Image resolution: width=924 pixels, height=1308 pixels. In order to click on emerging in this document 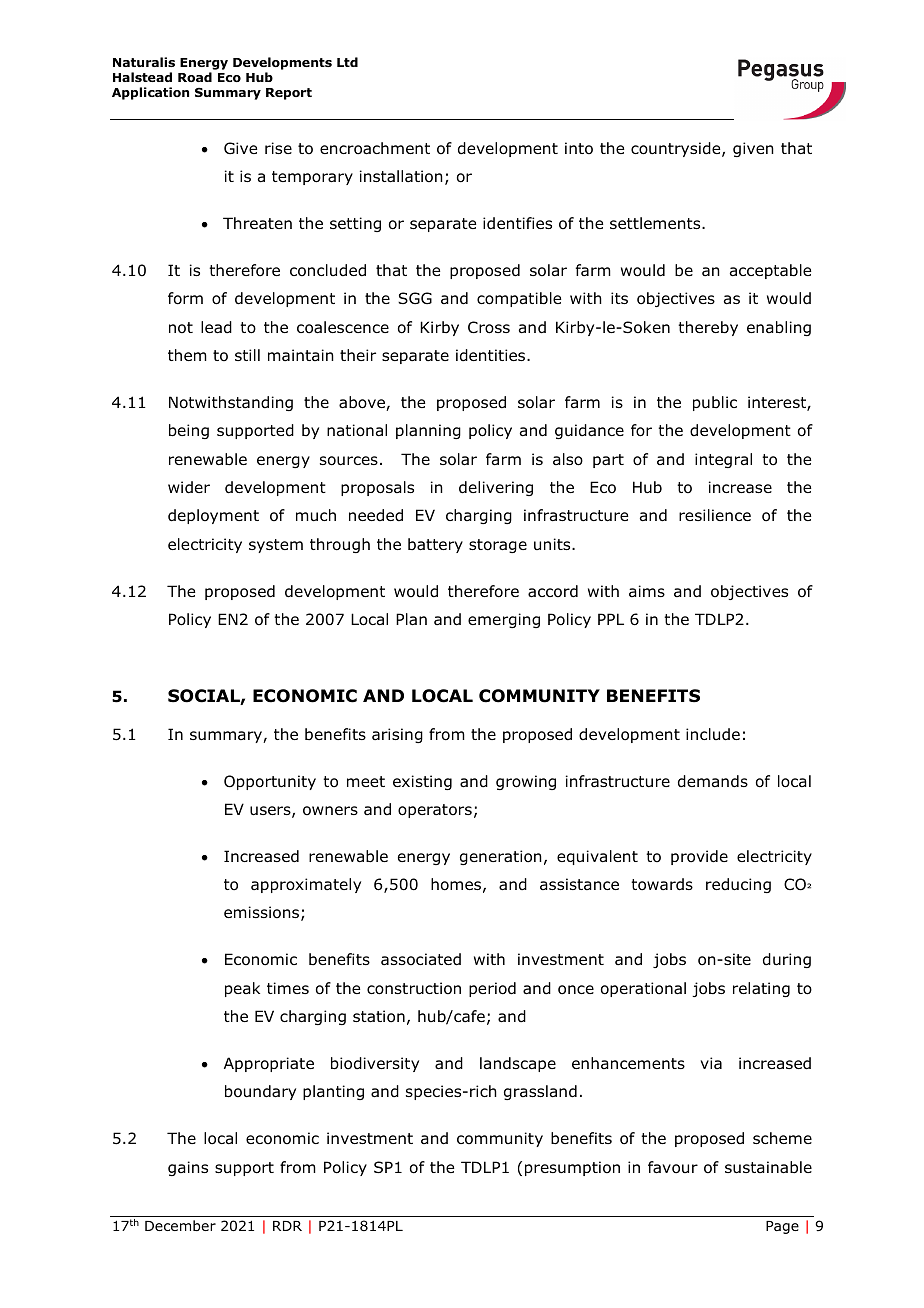, I will do `click(504, 620)`.
